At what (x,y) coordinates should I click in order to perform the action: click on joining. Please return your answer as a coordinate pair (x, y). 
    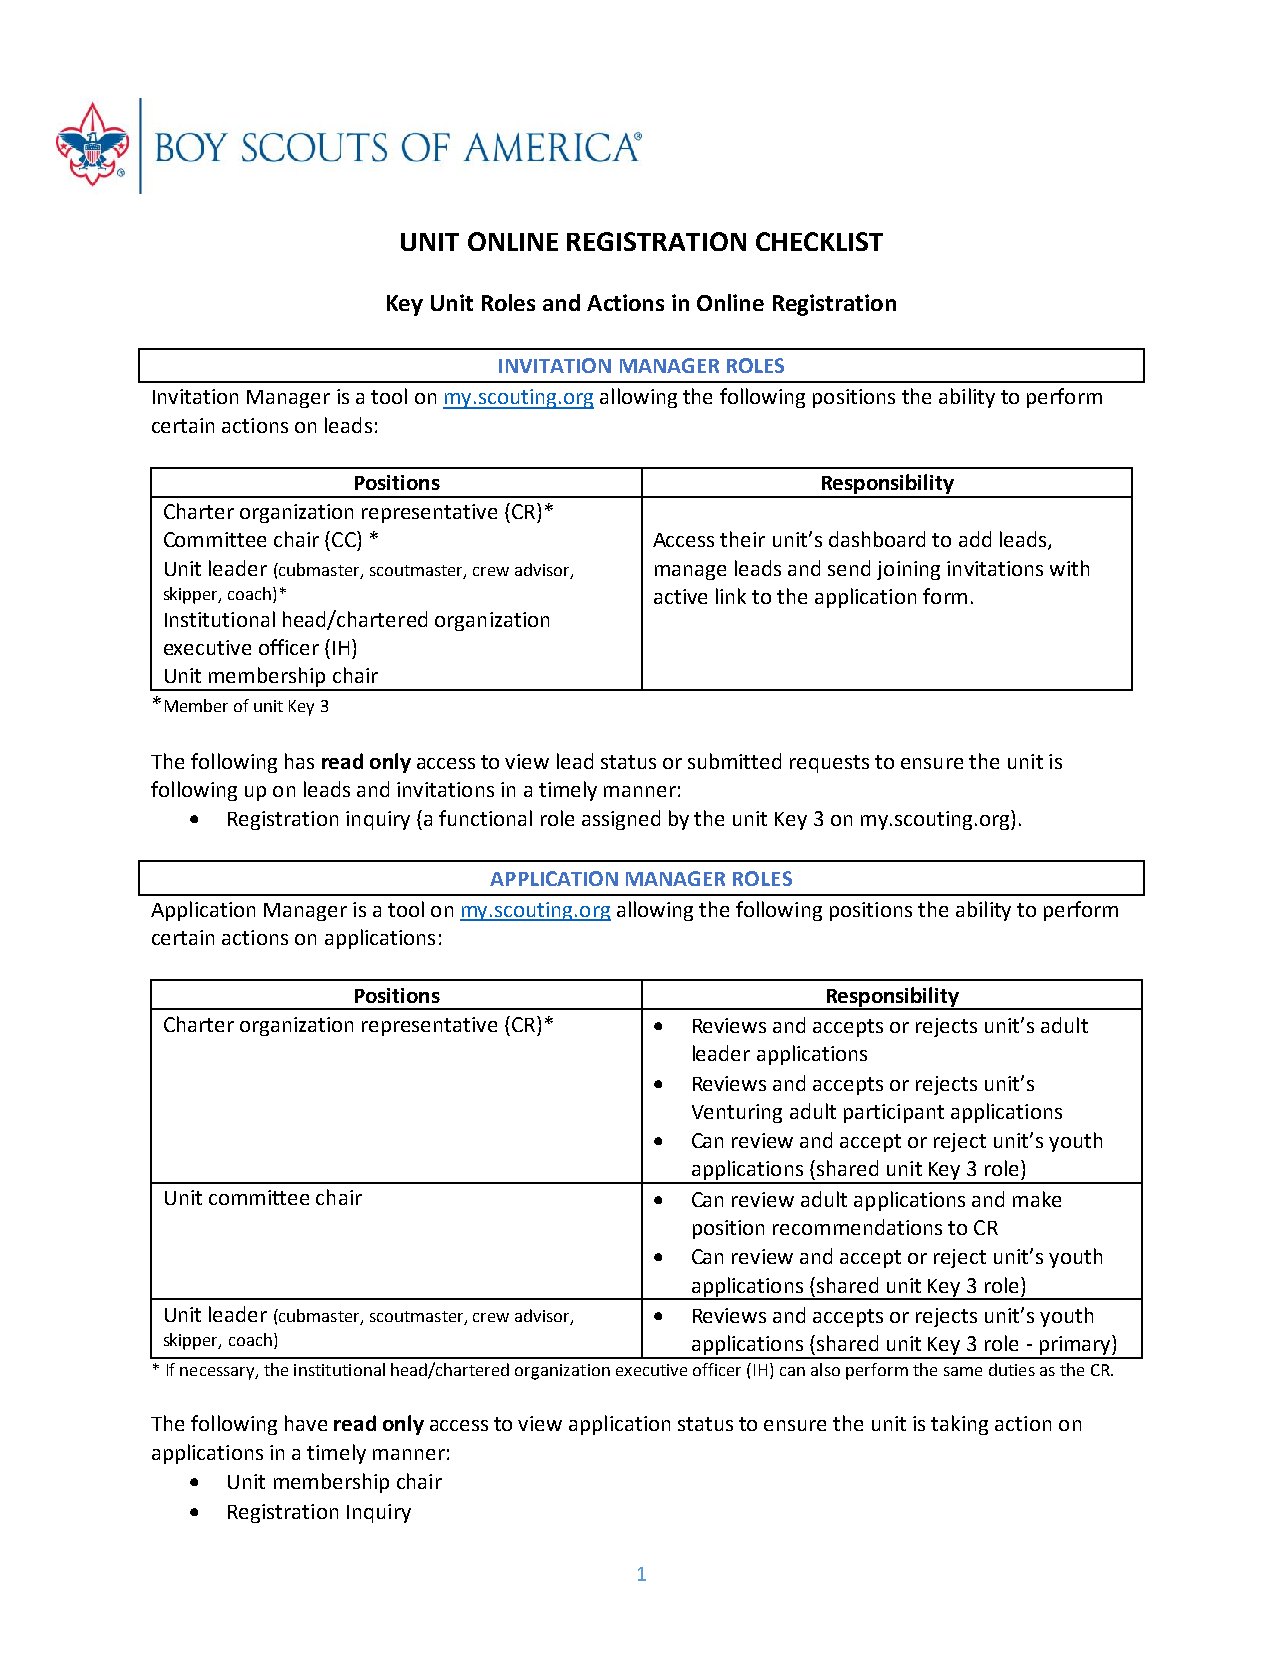
    Looking at the image, I should click on (908, 570).
